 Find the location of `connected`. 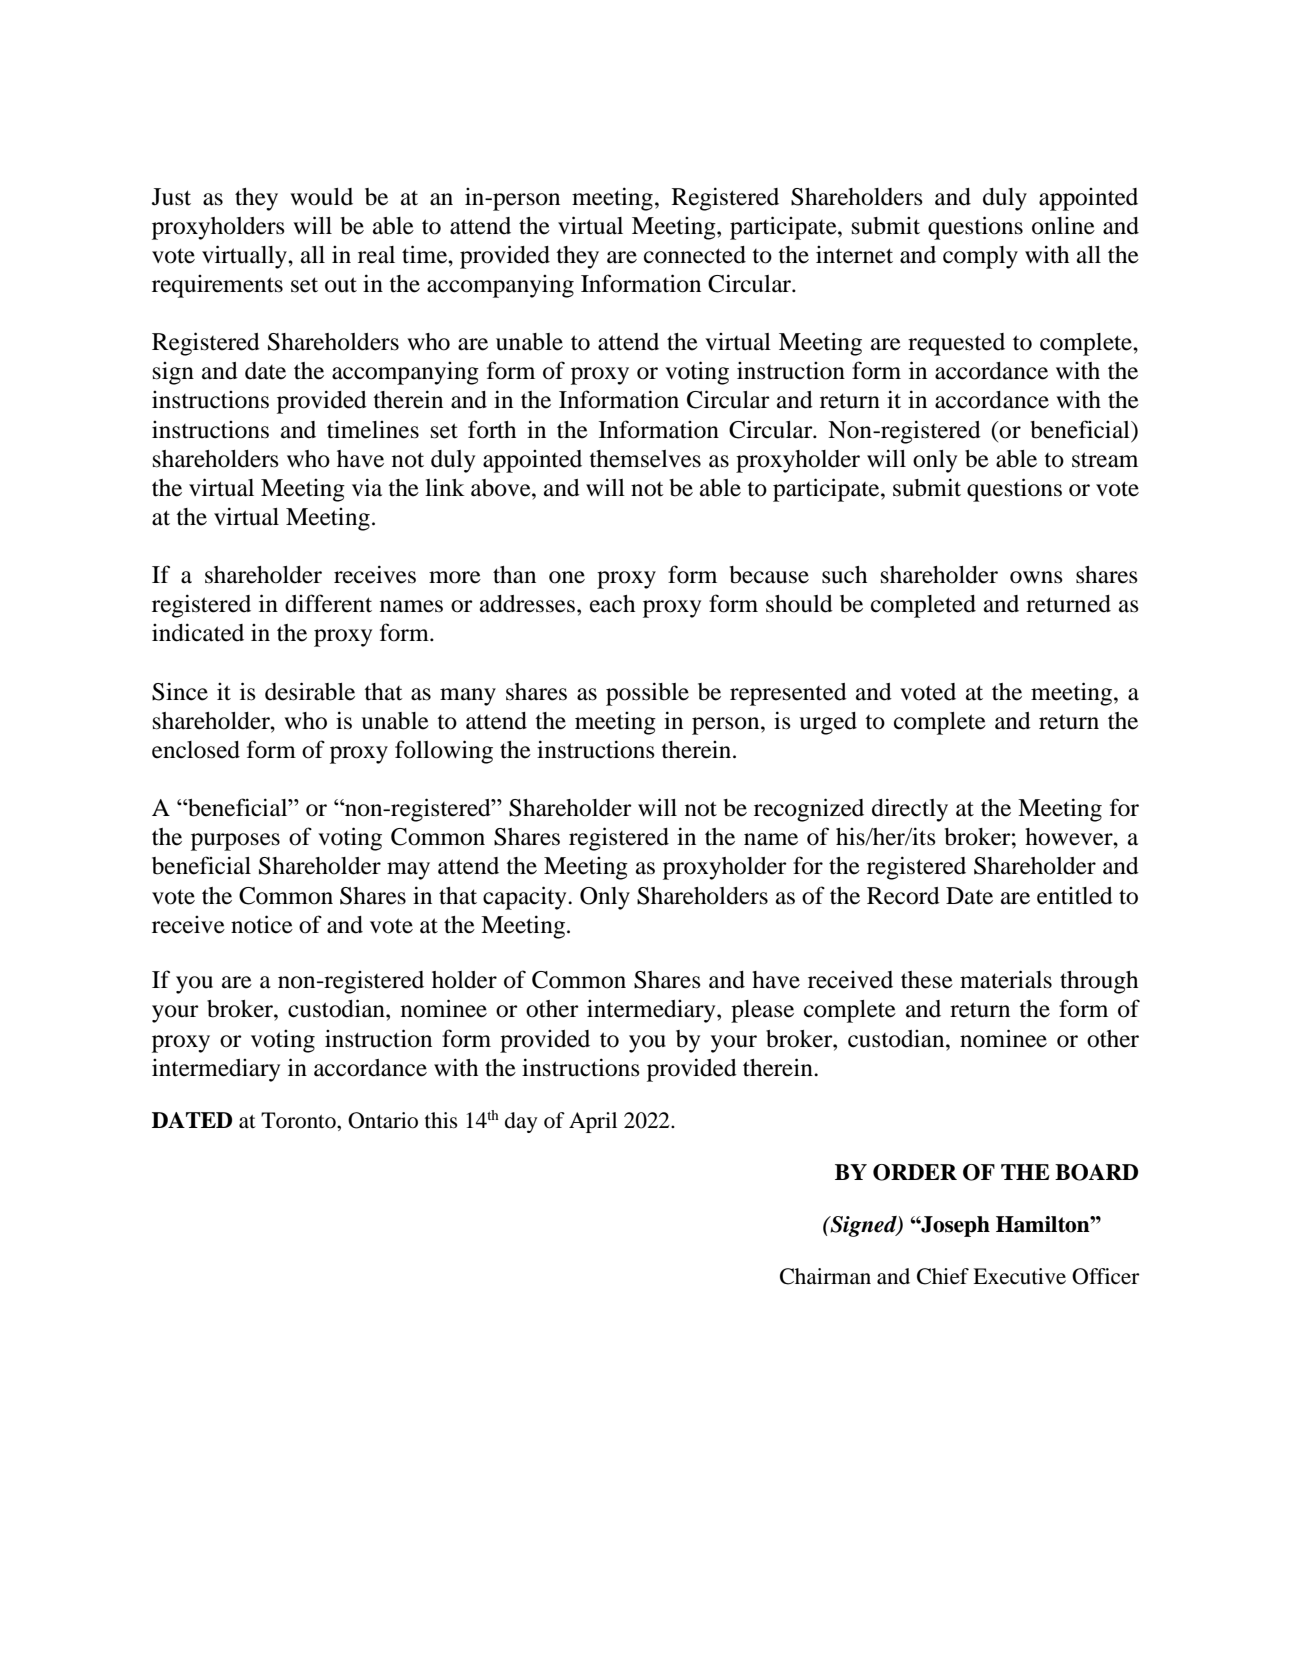

connected is located at coordinates (695, 255).
